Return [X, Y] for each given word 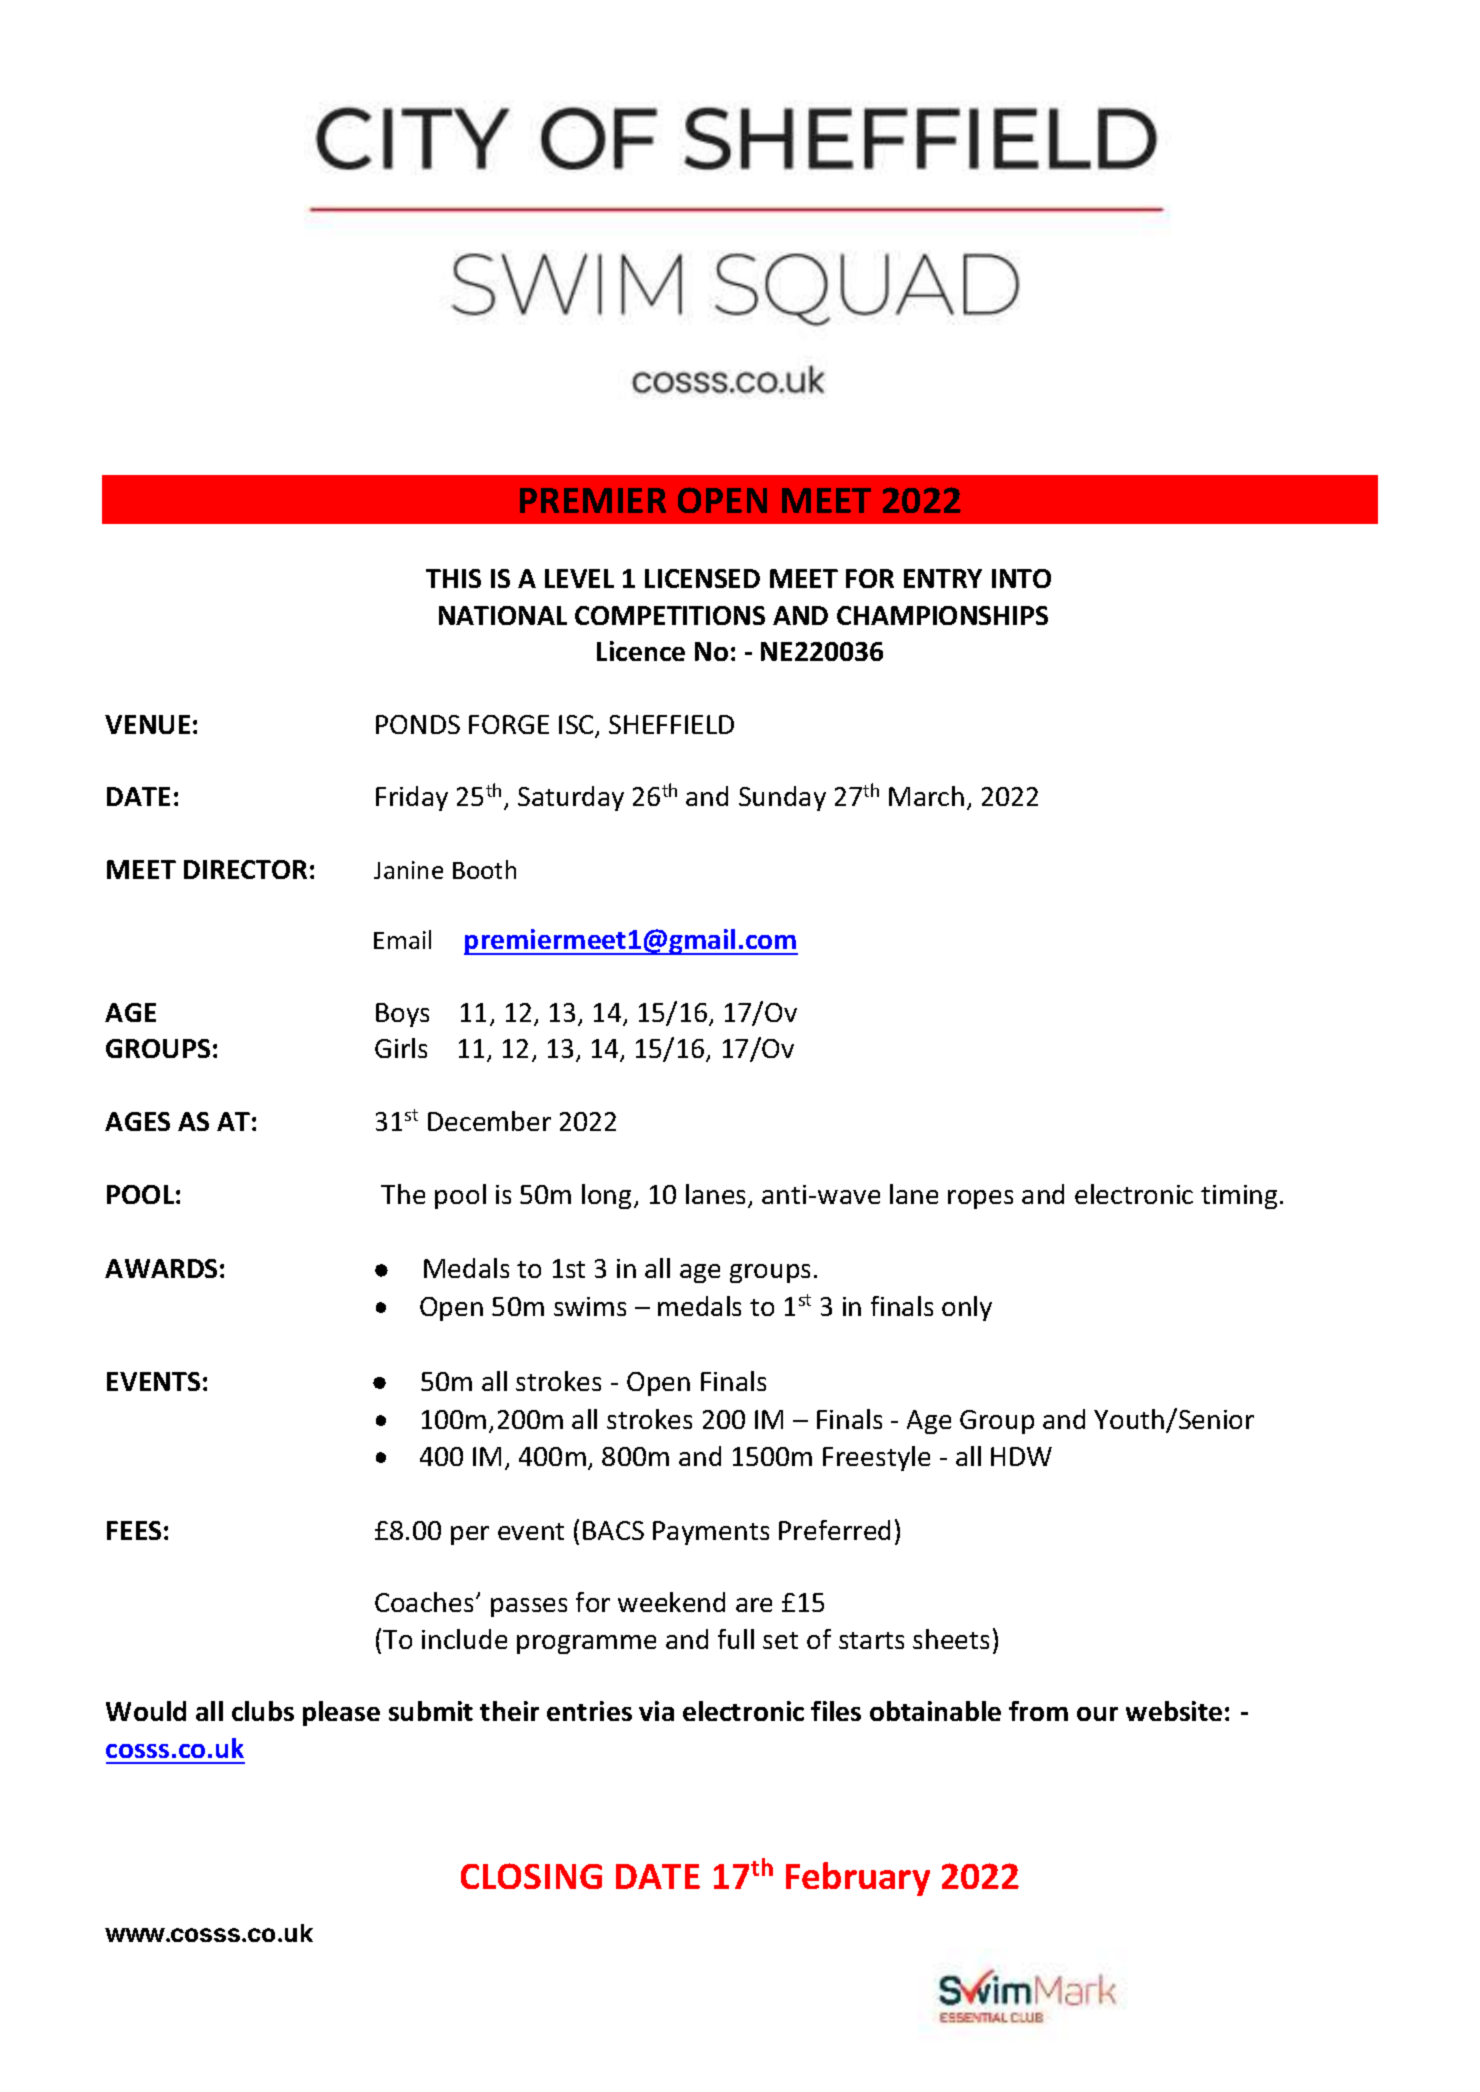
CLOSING [531, 1876]
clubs [263, 1711]
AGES [137, 1121]
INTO [1021, 578]
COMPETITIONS [670, 615]
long [606, 1196]
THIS [453, 578]
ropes [980, 1199]
